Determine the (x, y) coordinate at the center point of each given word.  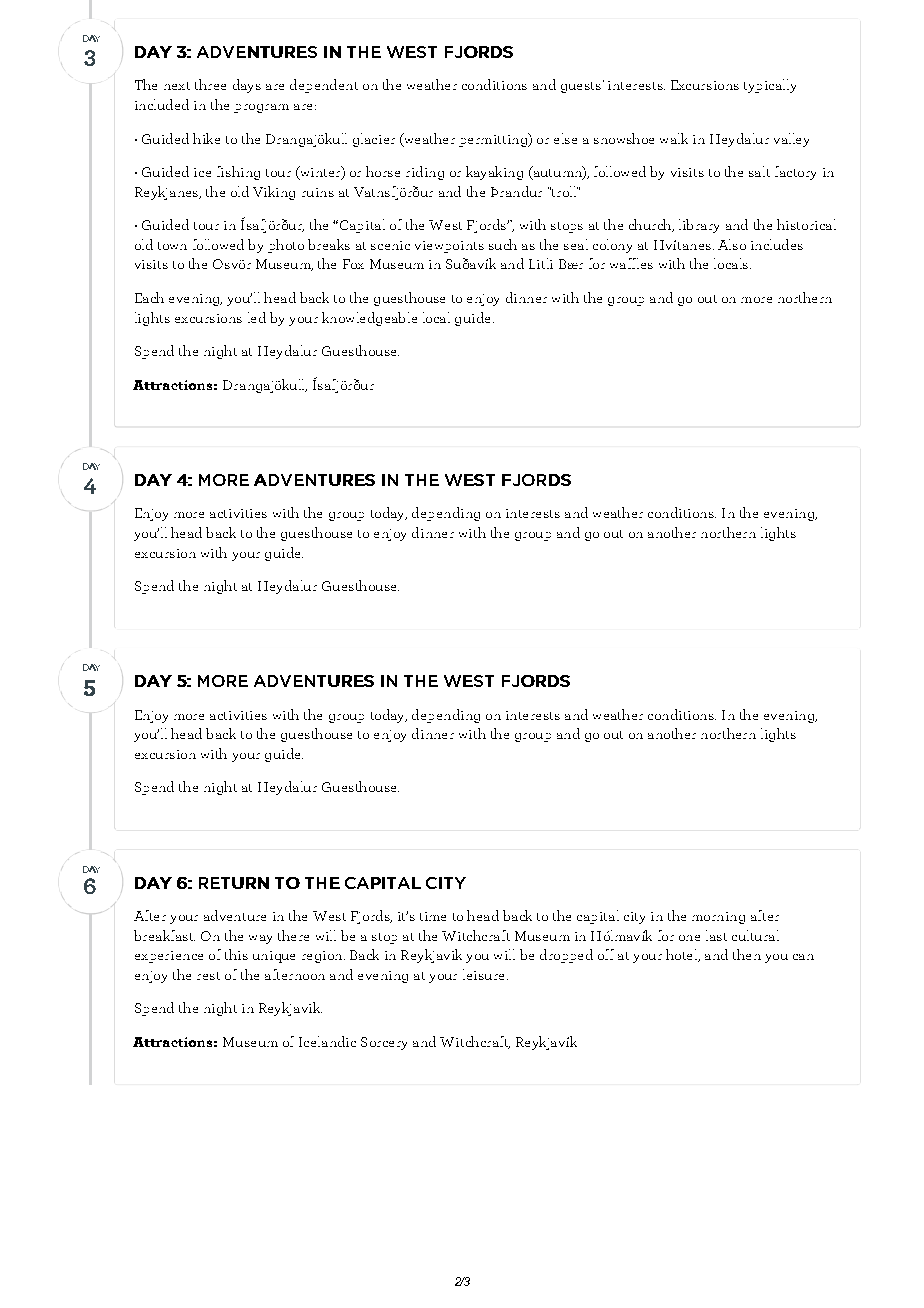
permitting (494, 140)
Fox (353, 264)
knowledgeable (369, 319)
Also (732, 244)
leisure (483, 974)
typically (770, 86)
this (236, 954)
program (261, 108)
